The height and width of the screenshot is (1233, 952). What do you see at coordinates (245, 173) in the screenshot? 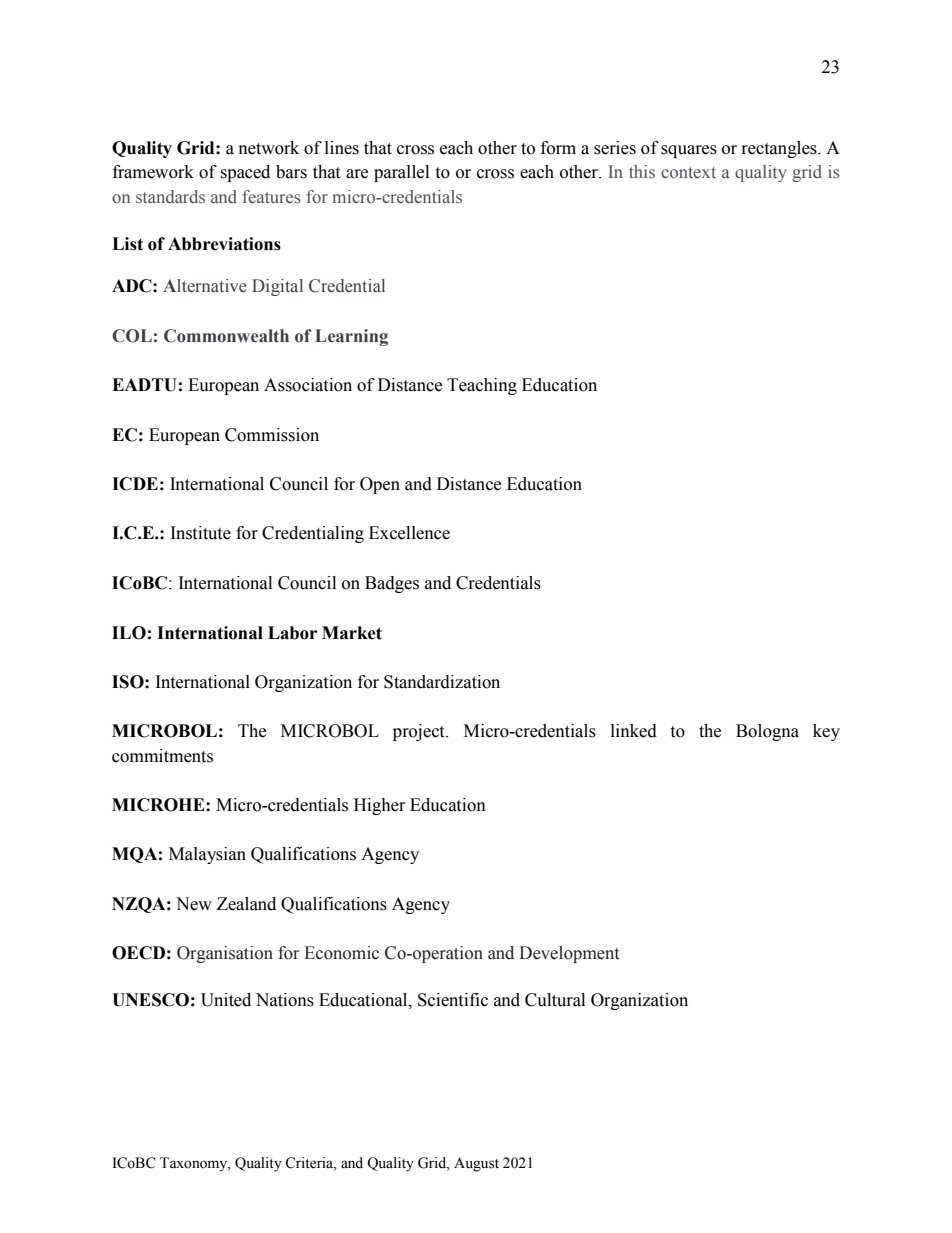
I see `spaced` at bounding box center [245, 173].
